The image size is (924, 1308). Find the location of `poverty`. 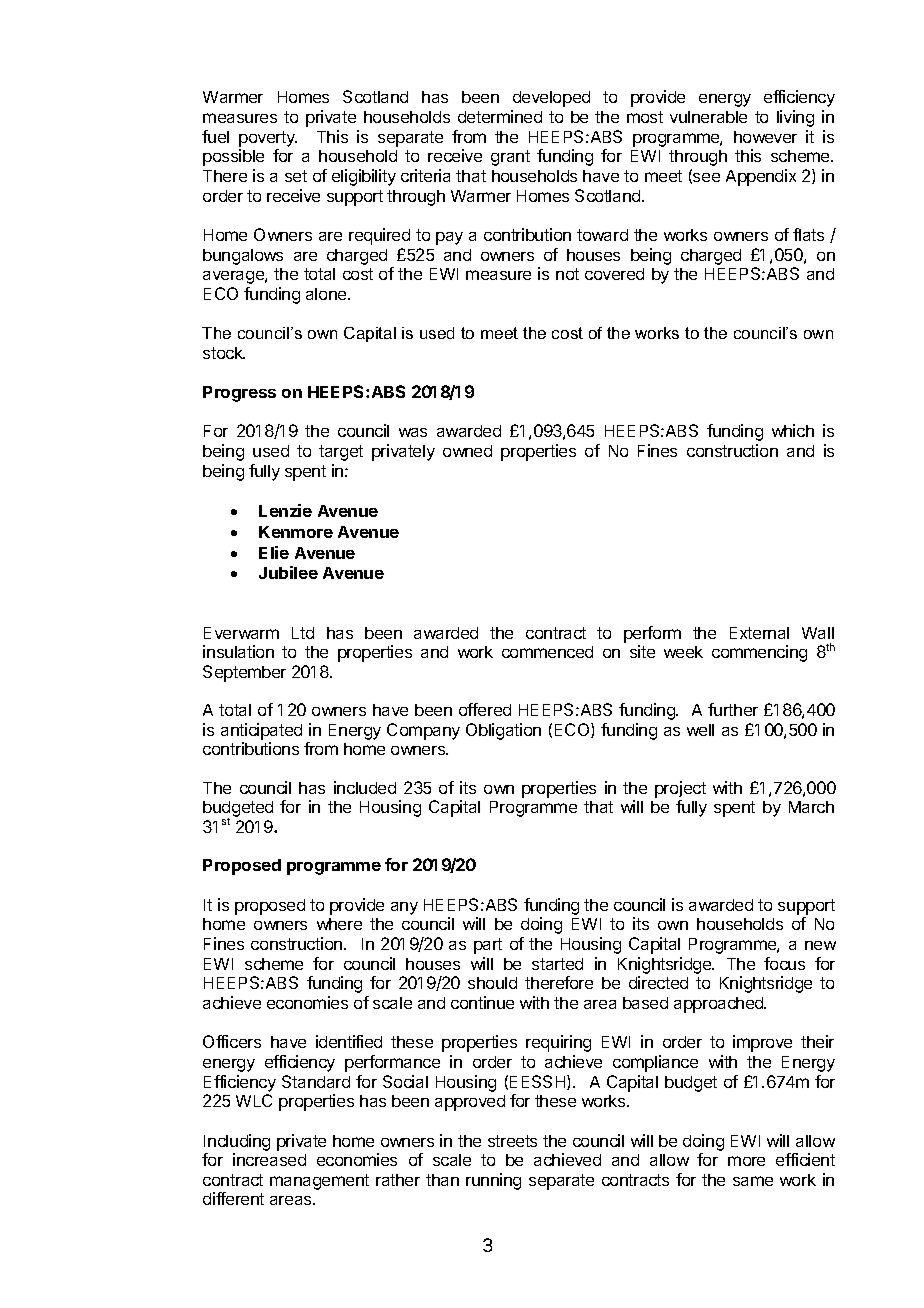

poverty is located at coordinates (268, 139).
